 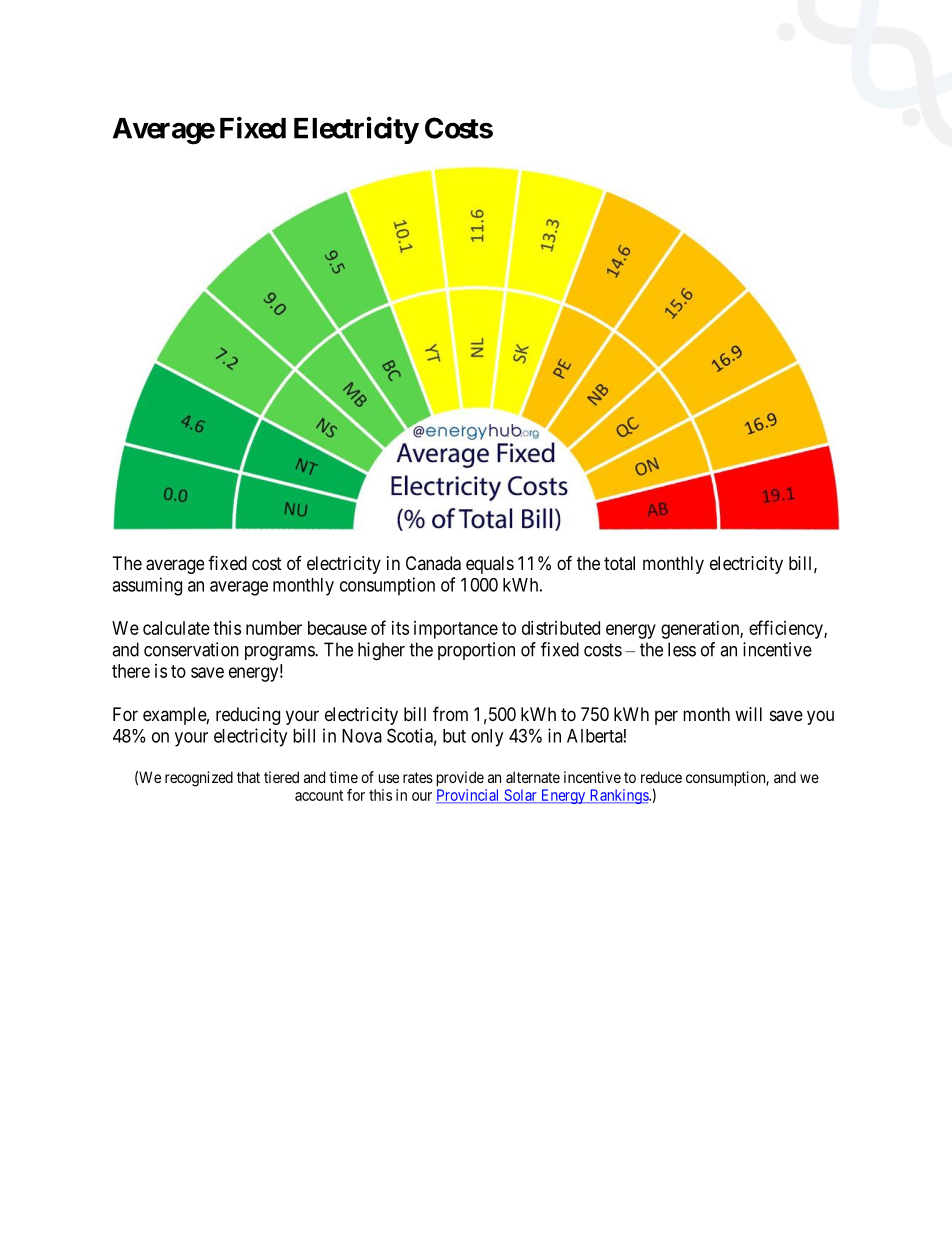 I want to click on assuming, so click(x=147, y=586).
